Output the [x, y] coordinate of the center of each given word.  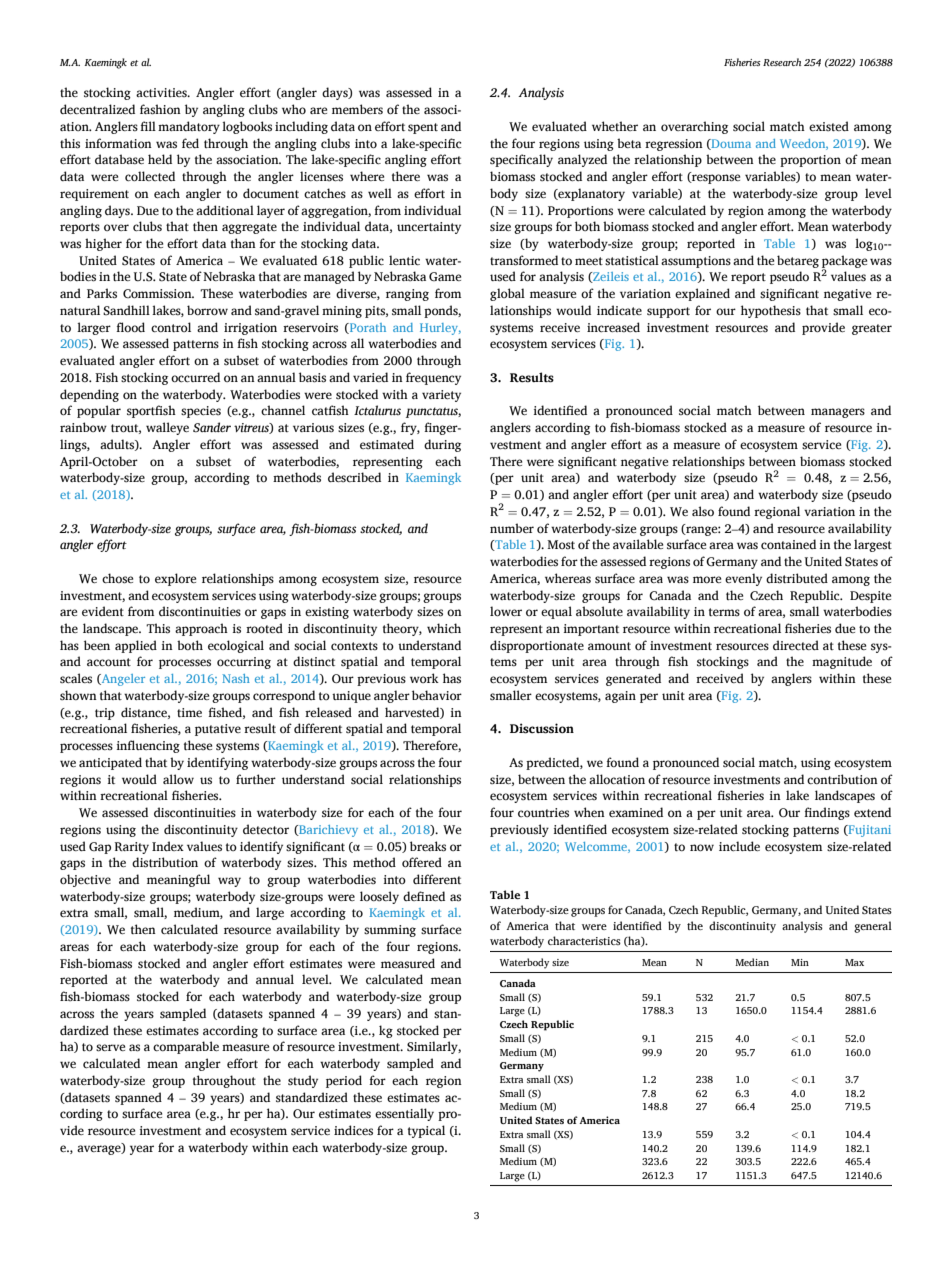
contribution [842, 779]
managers [838, 413]
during [442, 445]
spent [423, 128]
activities [162, 92]
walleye [167, 428]
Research [782, 62]
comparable [186, 1047]
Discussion [542, 728]
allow [178, 779]
